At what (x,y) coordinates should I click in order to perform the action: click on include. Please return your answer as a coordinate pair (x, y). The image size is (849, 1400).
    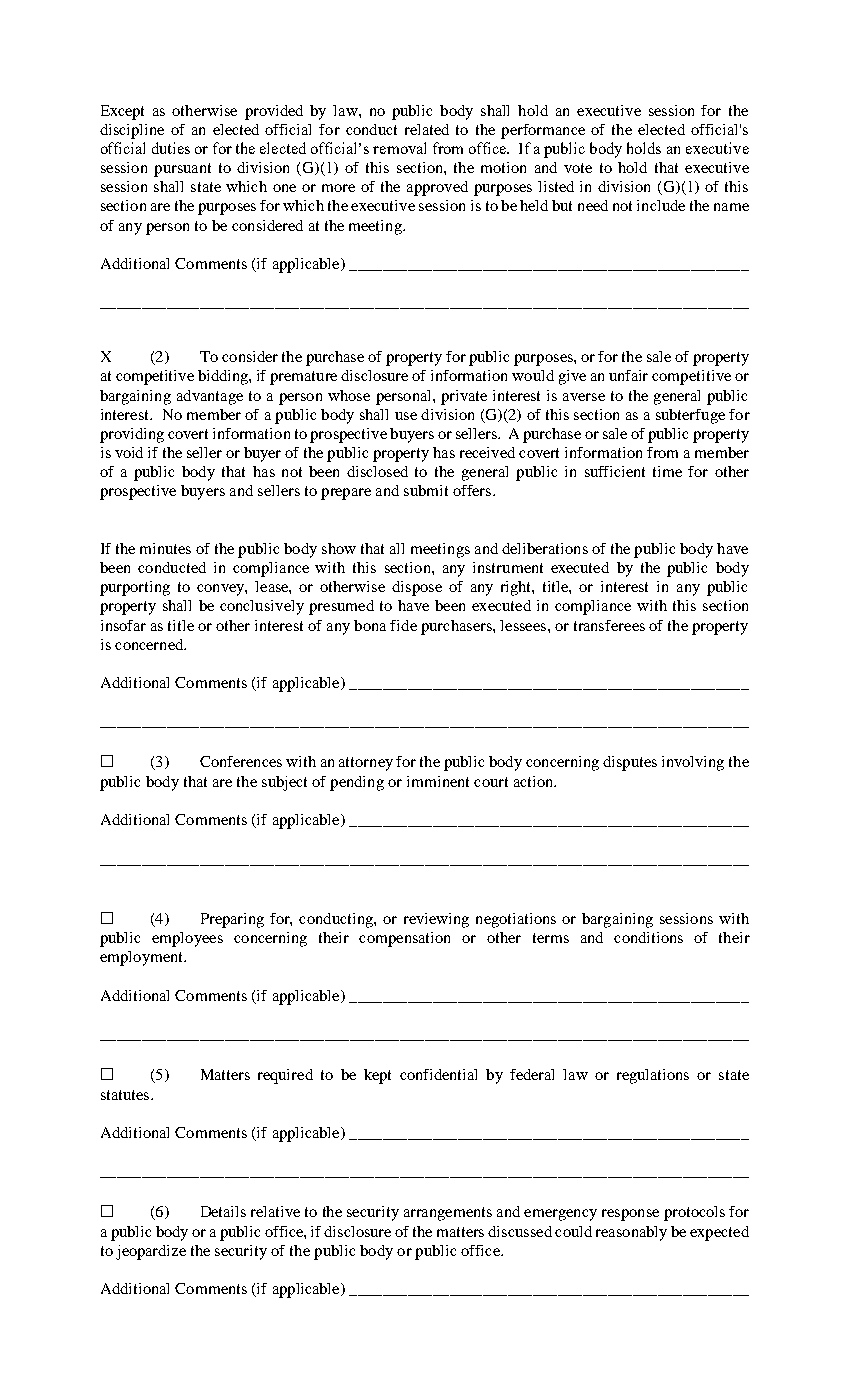
    Looking at the image, I should click on (661, 205).
